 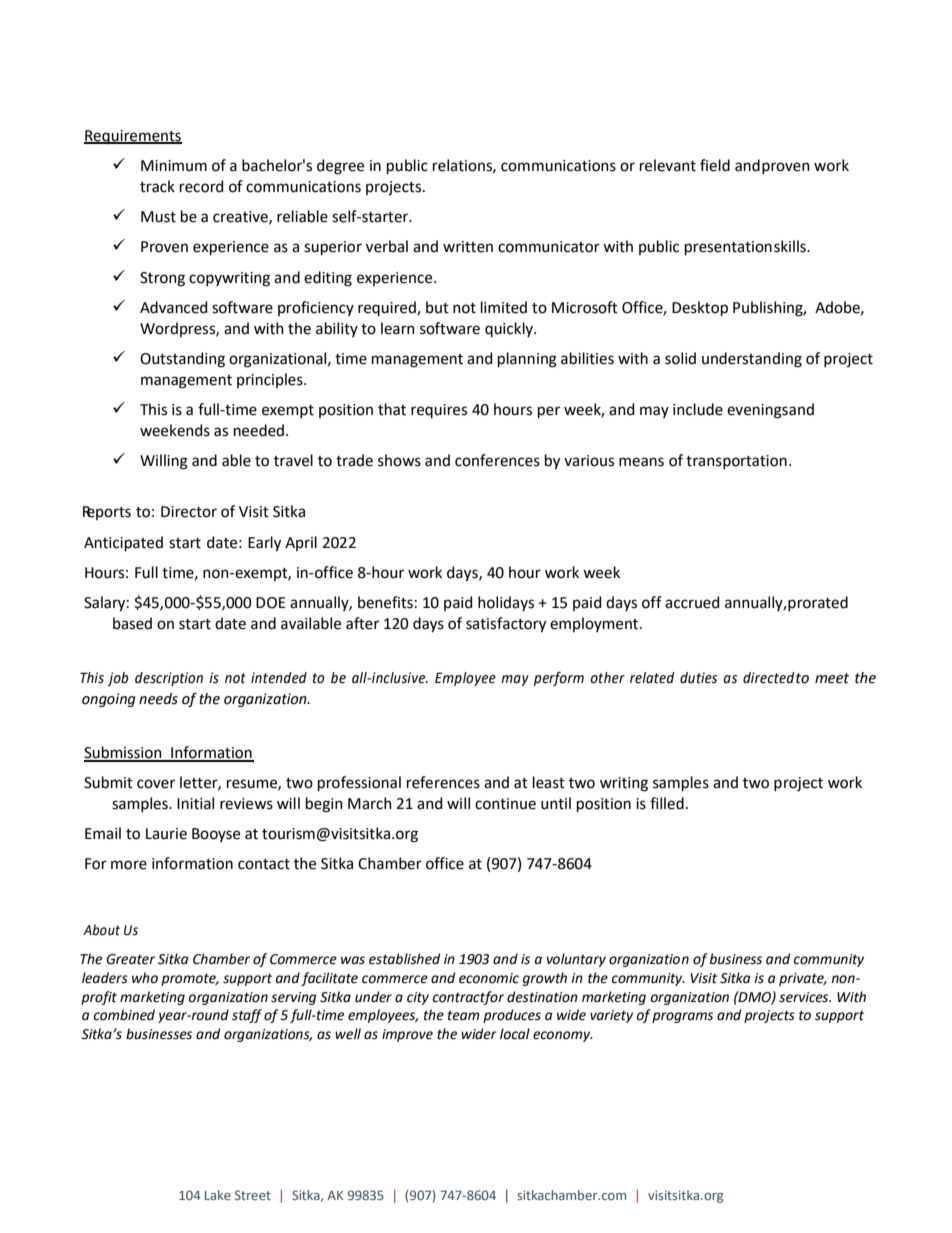 I want to click on programs, so click(x=682, y=1017).
